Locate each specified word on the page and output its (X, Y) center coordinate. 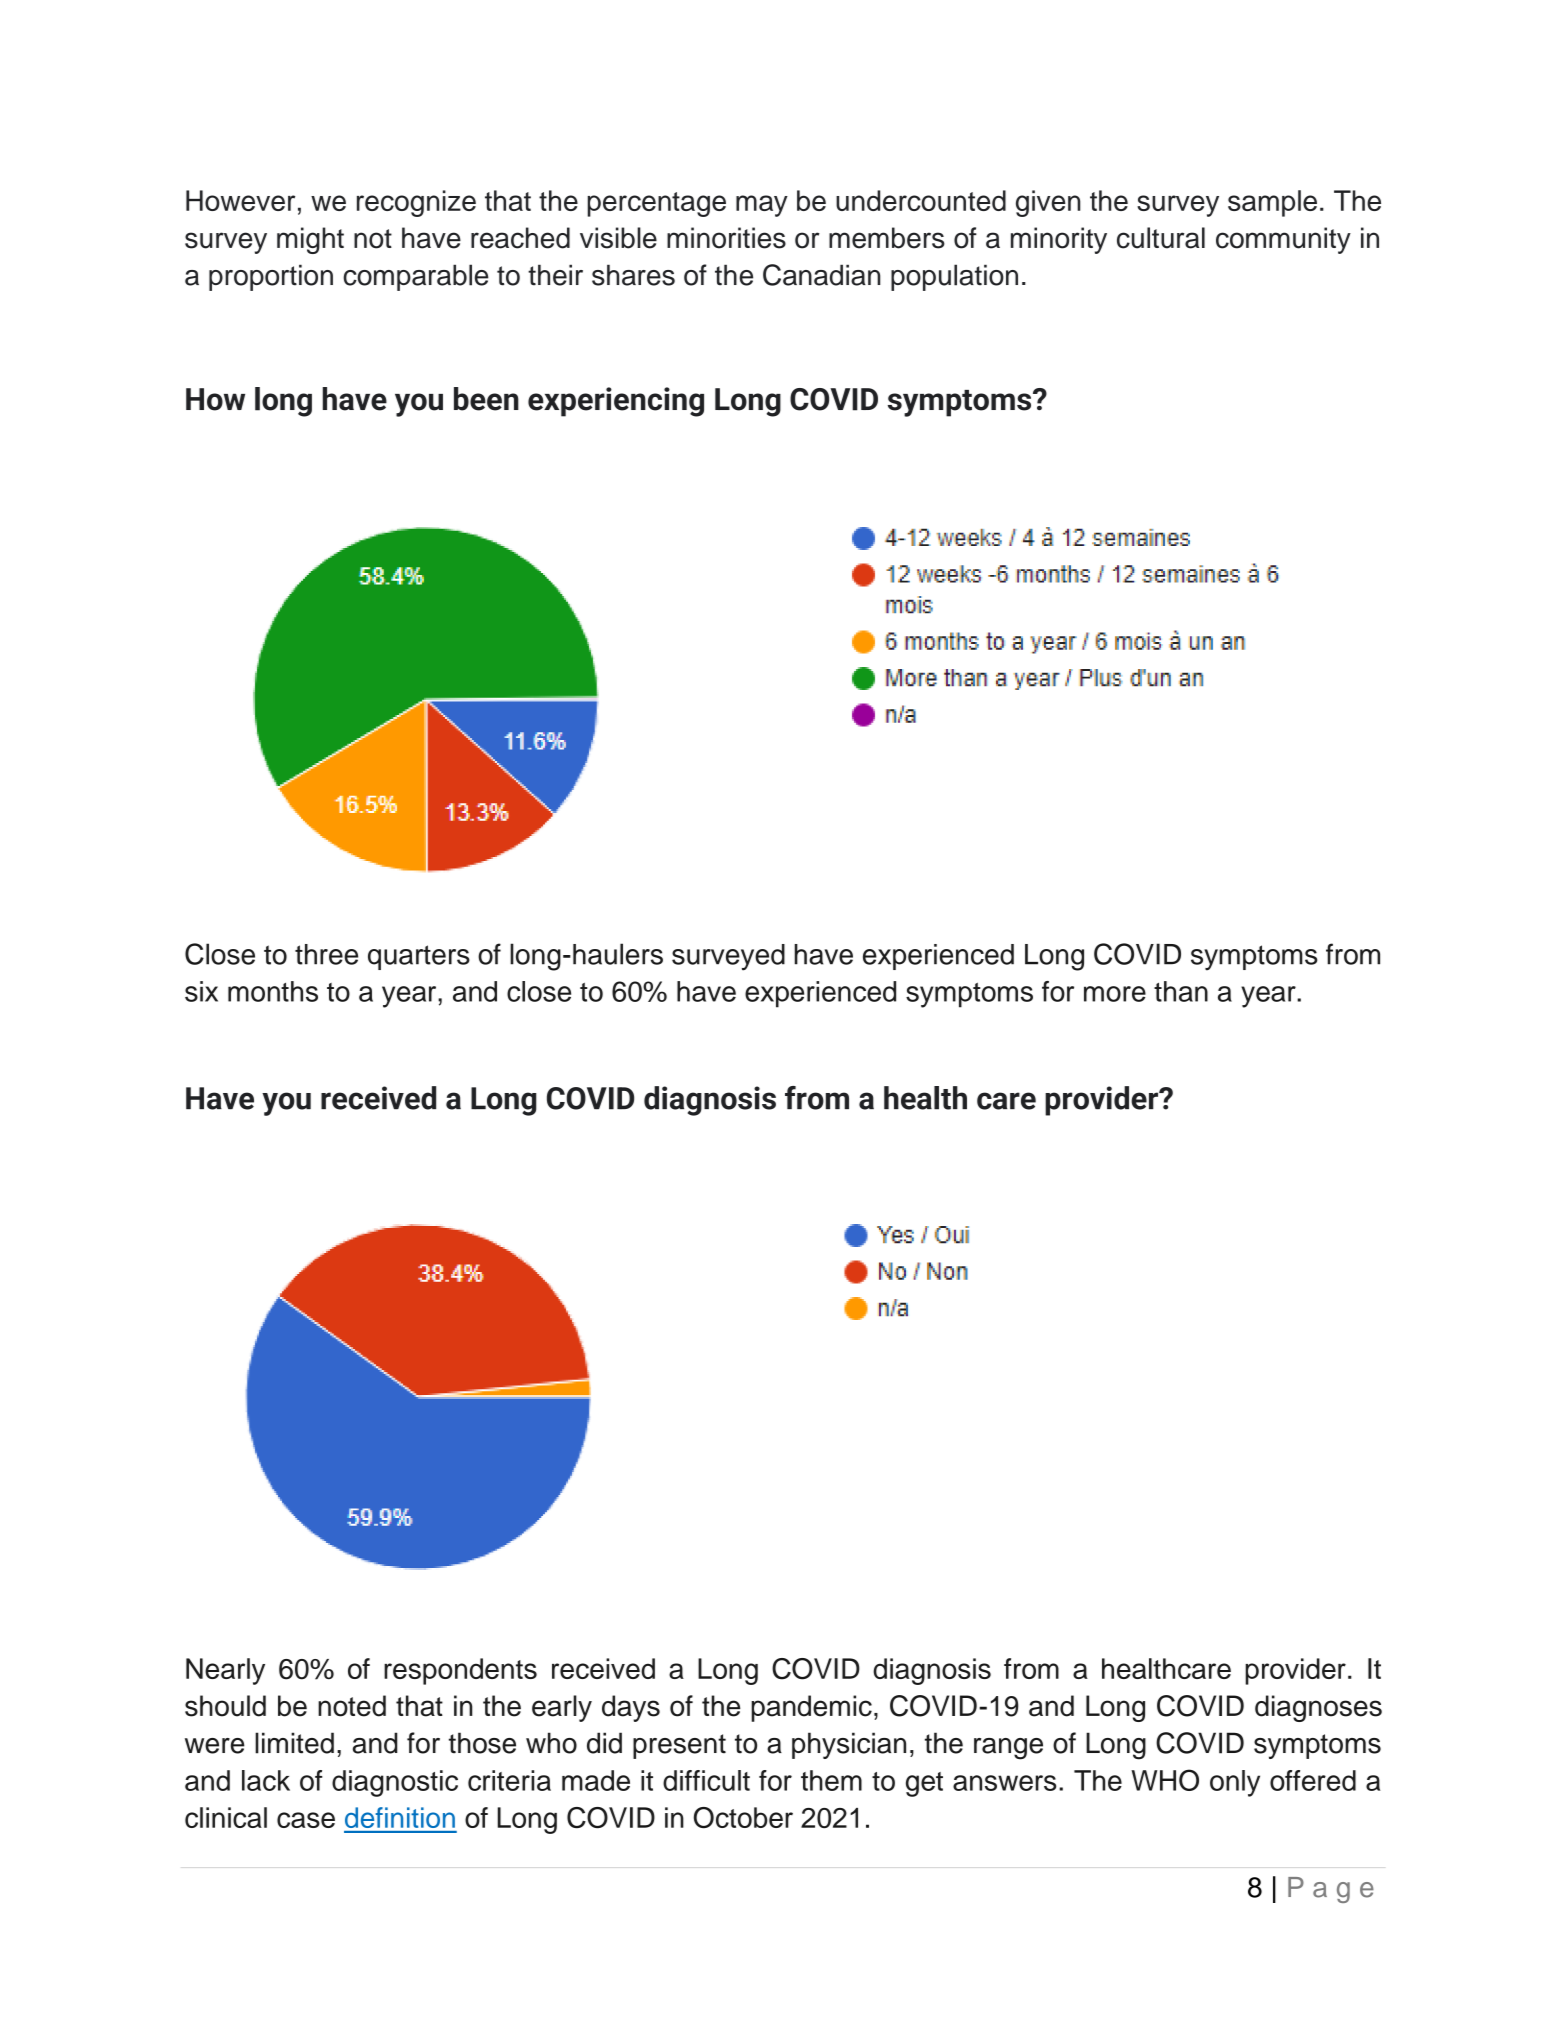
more (1115, 994)
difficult (706, 1780)
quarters (419, 957)
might (310, 240)
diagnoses (1318, 1708)
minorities (726, 238)
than (1181, 991)
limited (294, 1743)
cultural (1161, 238)
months (273, 991)
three (326, 954)
